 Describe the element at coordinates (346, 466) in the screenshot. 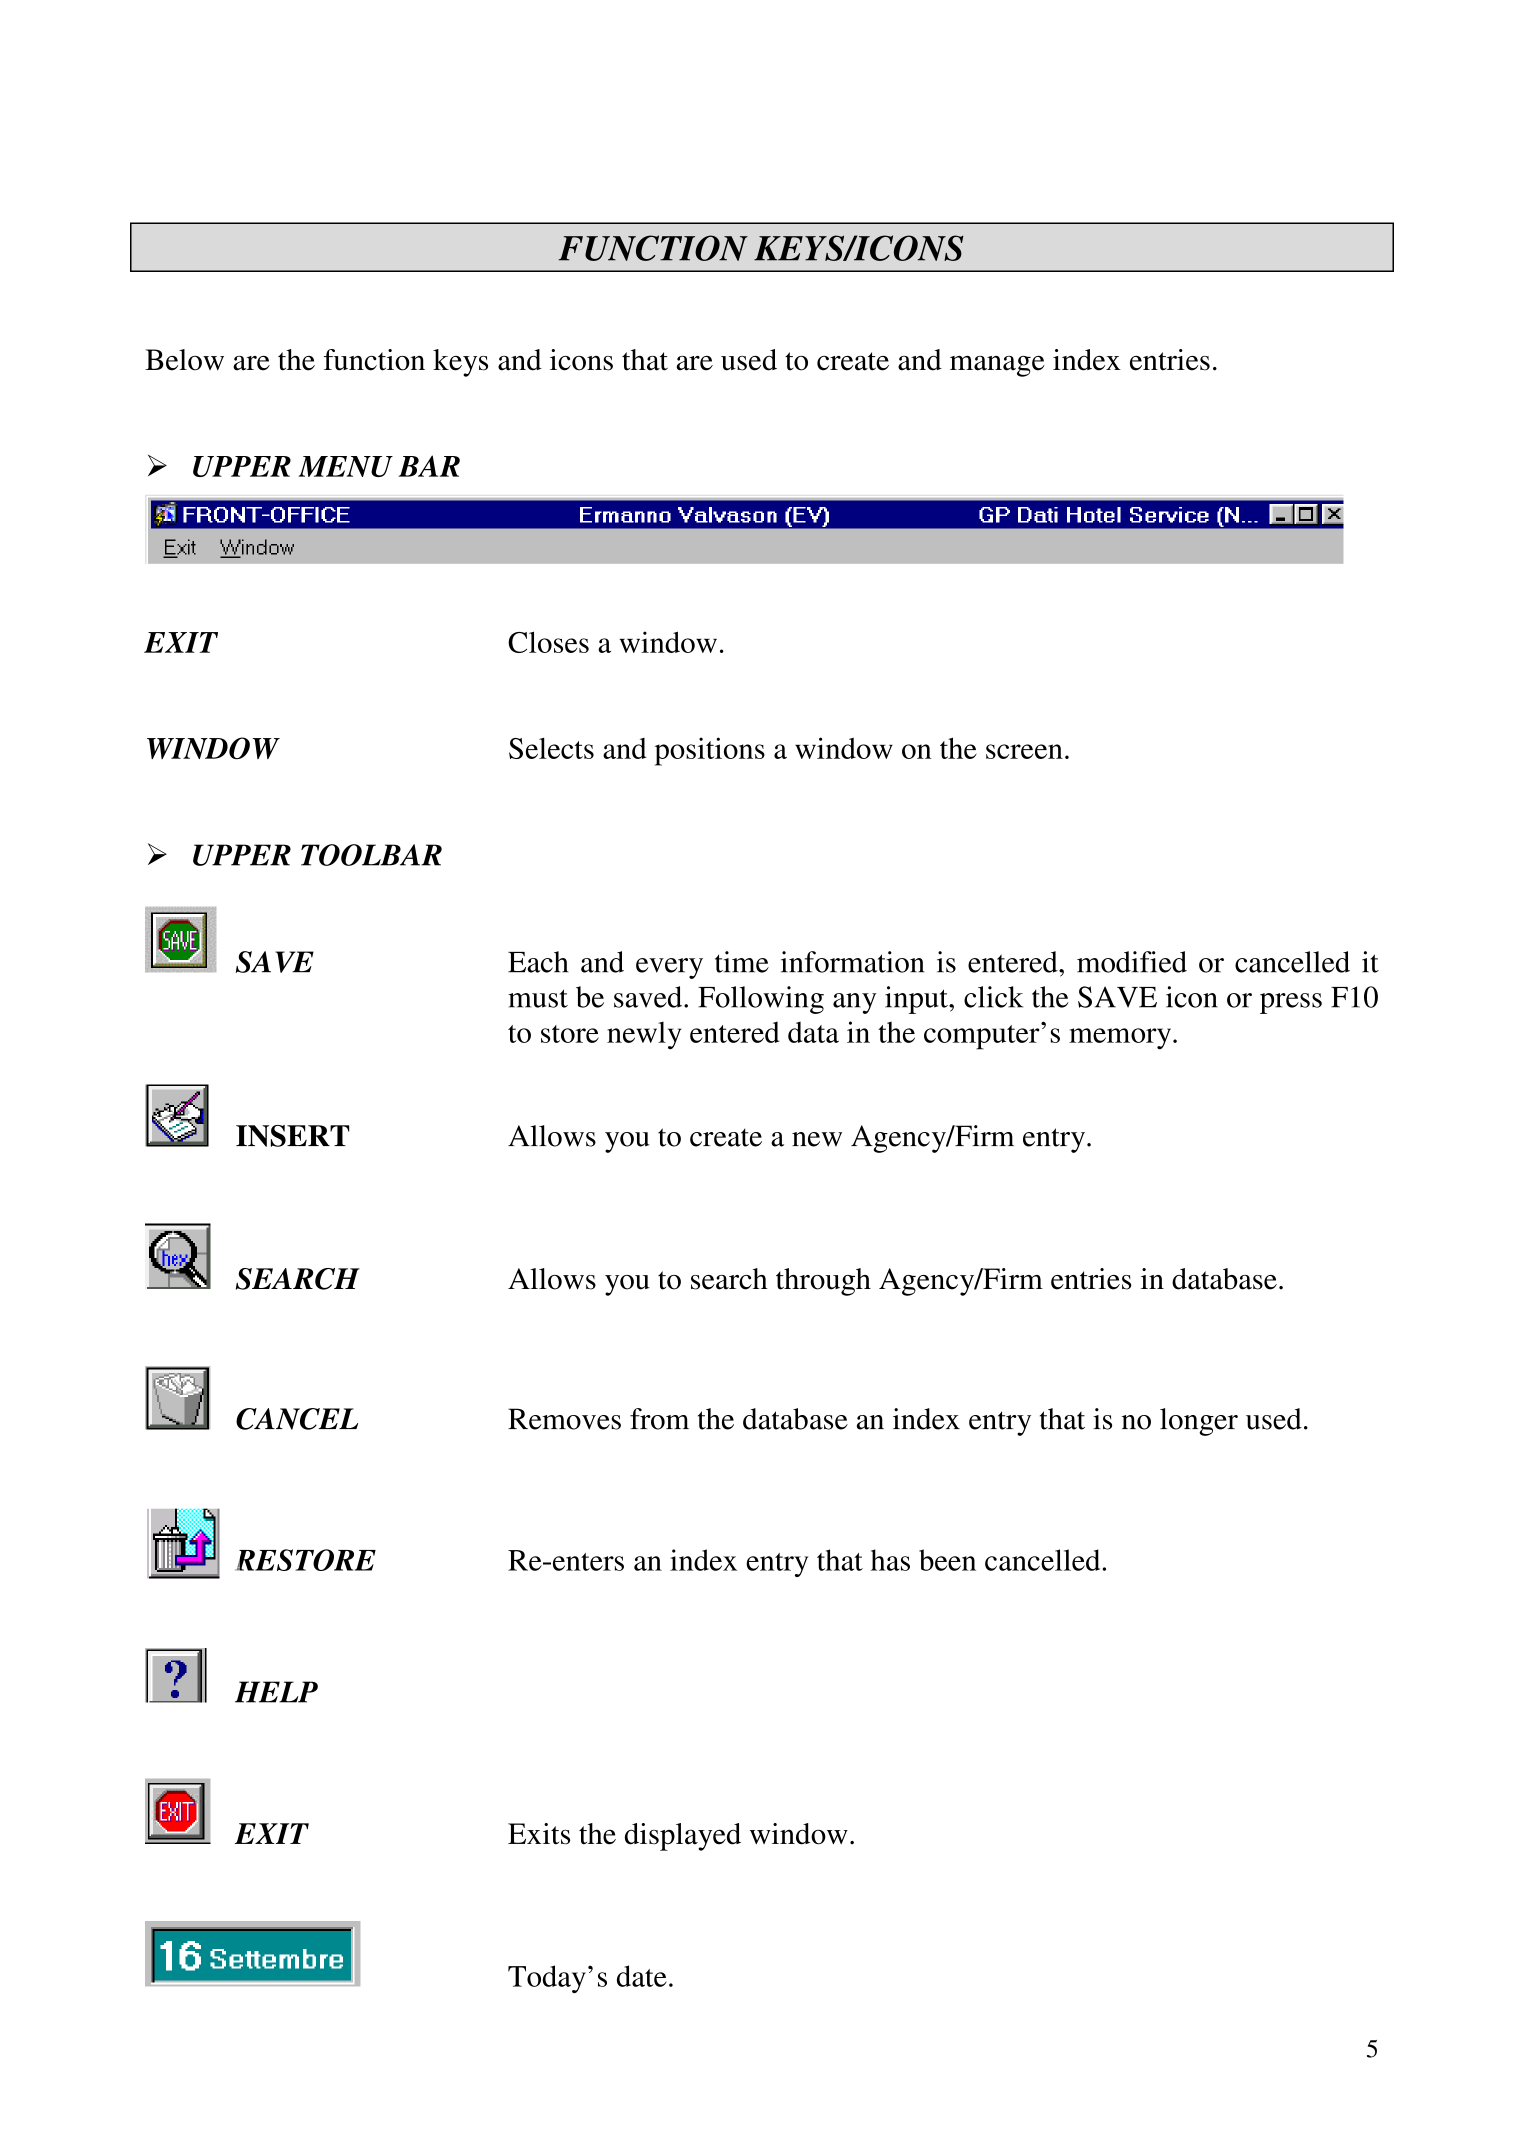

I see `MENU` at that location.
